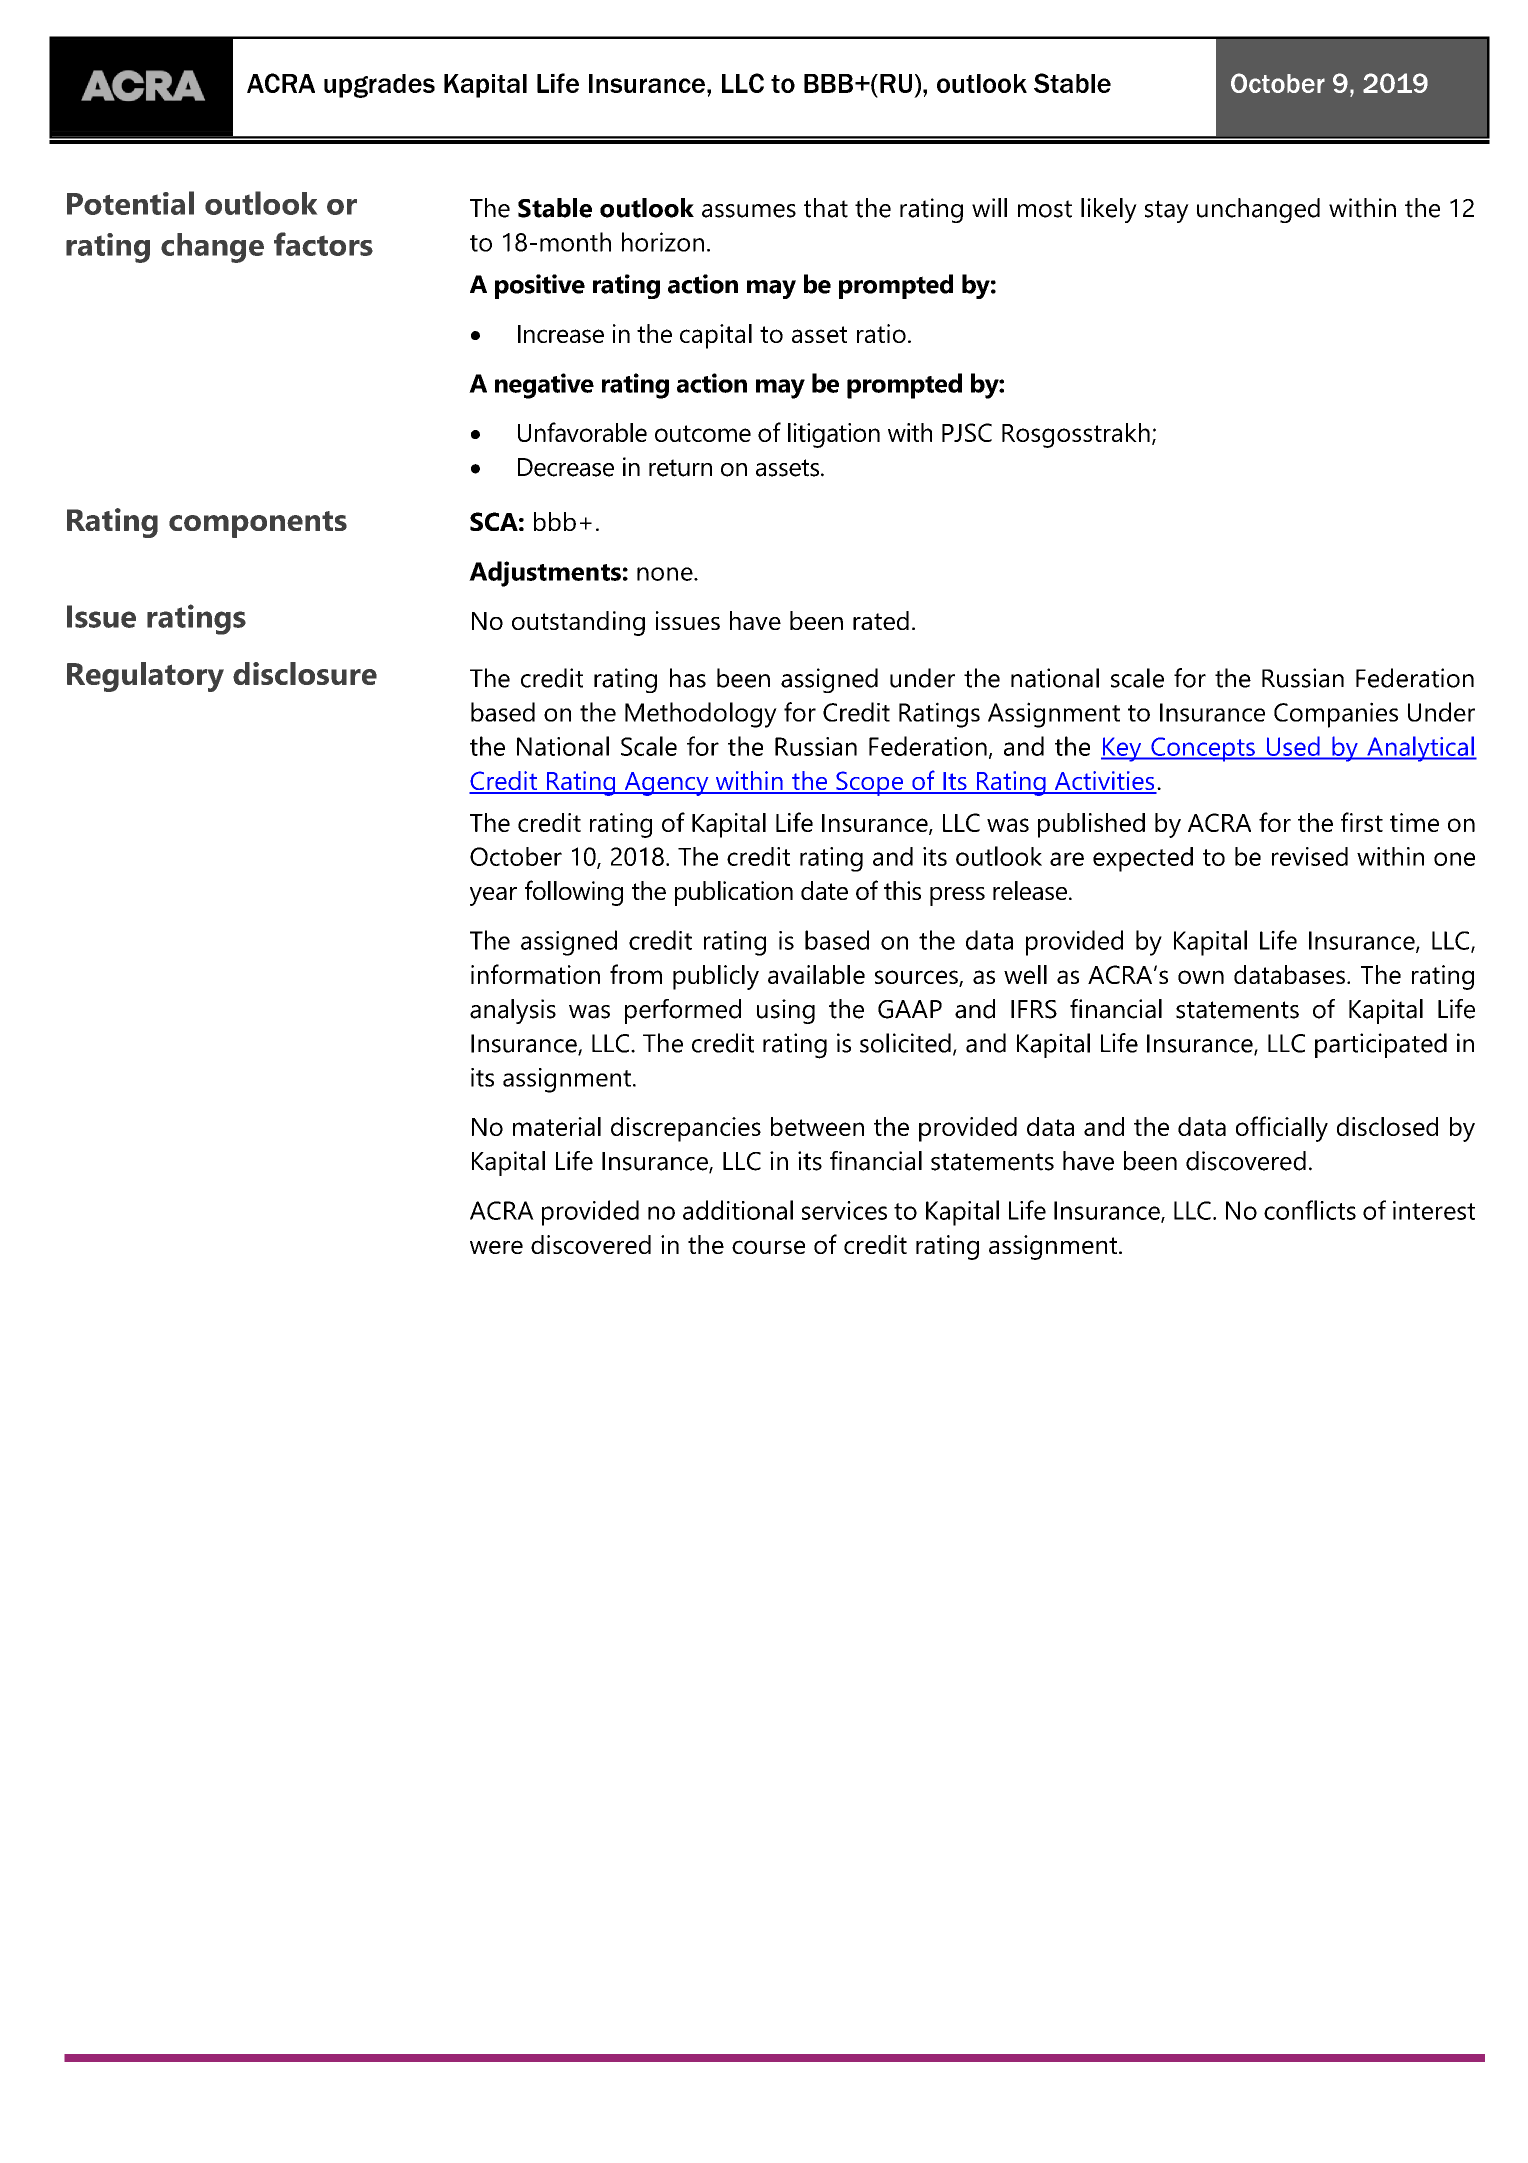  What do you see at coordinates (1310, 1210) in the screenshot?
I see `conflicts` at bounding box center [1310, 1210].
